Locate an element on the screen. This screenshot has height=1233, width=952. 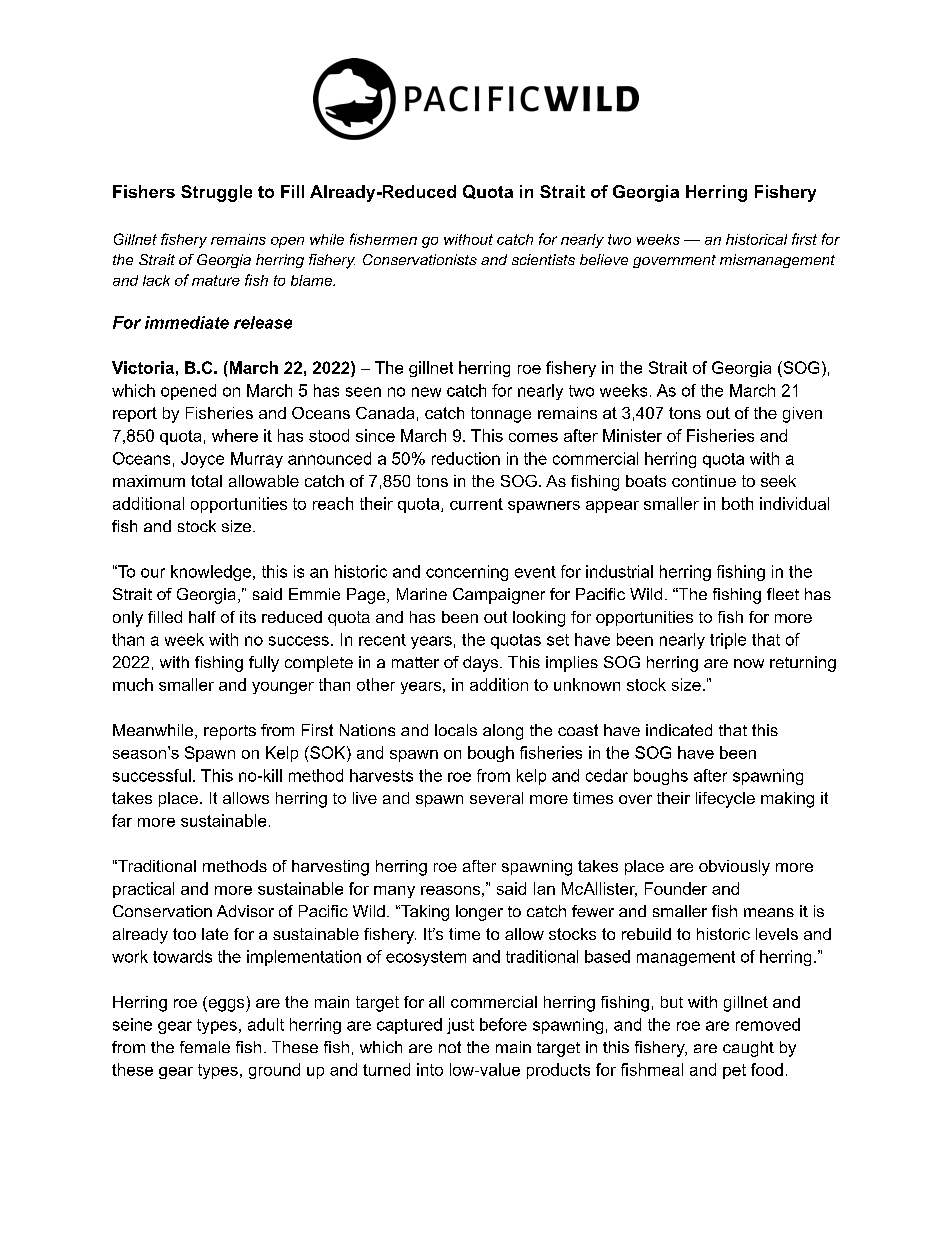
scientists is located at coordinates (543, 259).
